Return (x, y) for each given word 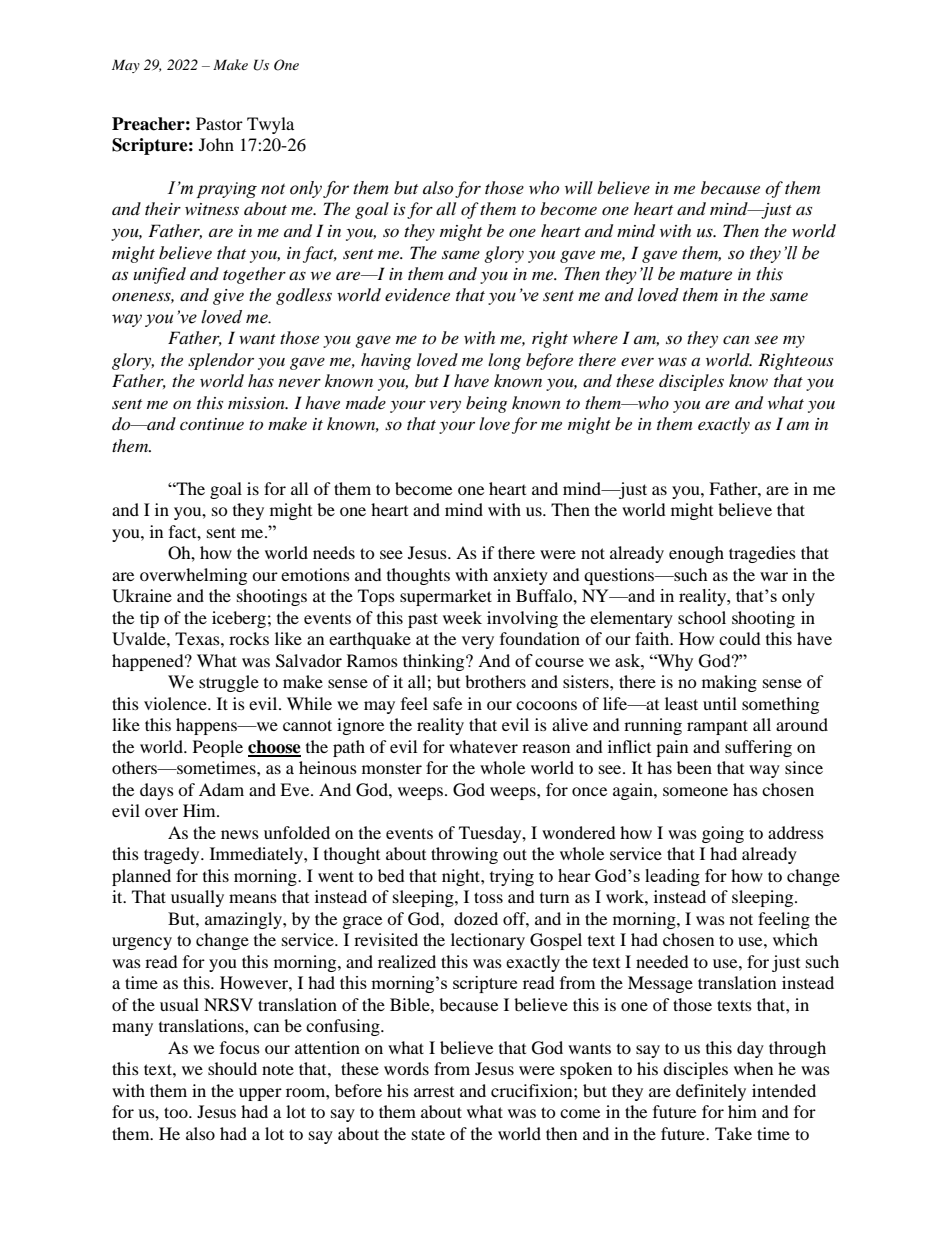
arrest (434, 1092)
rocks (249, 638)
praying (226, 190)
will (579, 187)
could (740, 638)
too (177, 1112)
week (462, 617)
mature (706, 275)
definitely (711, 1092)
